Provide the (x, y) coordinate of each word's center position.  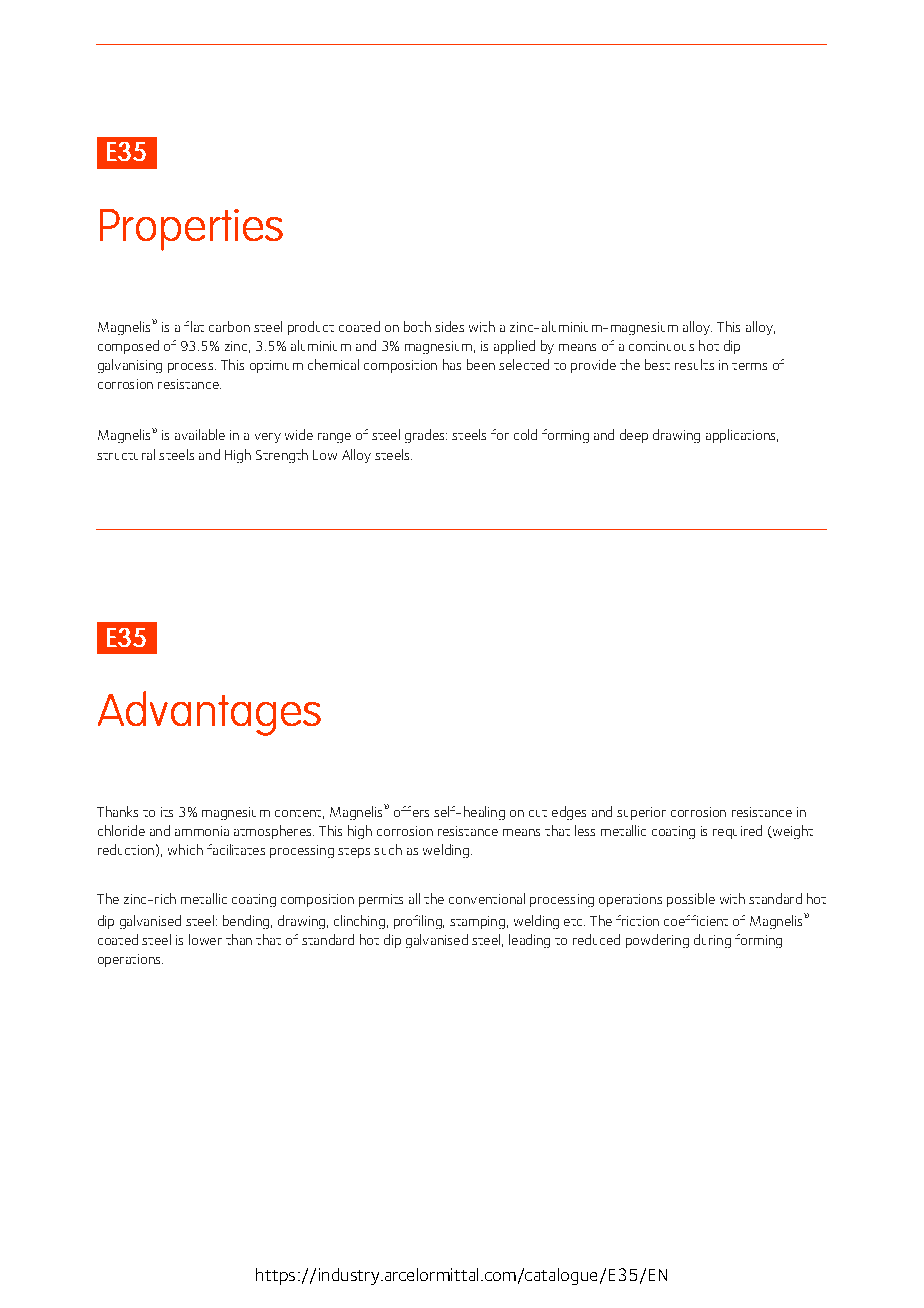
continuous (661, 346)
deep (634, 436)
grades (426, 436)
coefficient (696, 920)
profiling (419, 922)
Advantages (209, 713)
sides (449, 326)
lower (205, 939)
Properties (191, 230)
